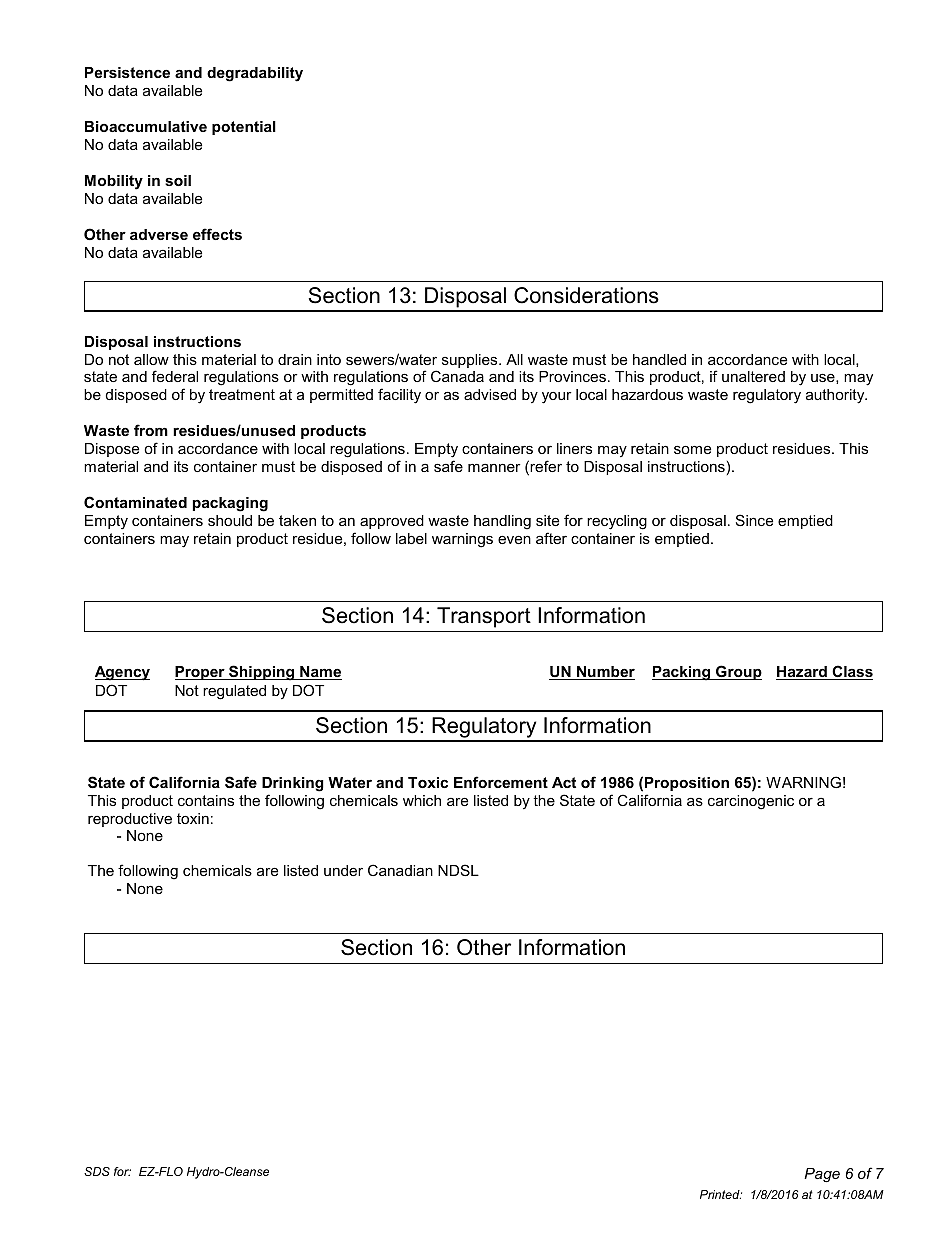 The height and width of the page is (1233, 952). Describe the element at coordinates (175, 376) in the page. I see `federal` at that location.
